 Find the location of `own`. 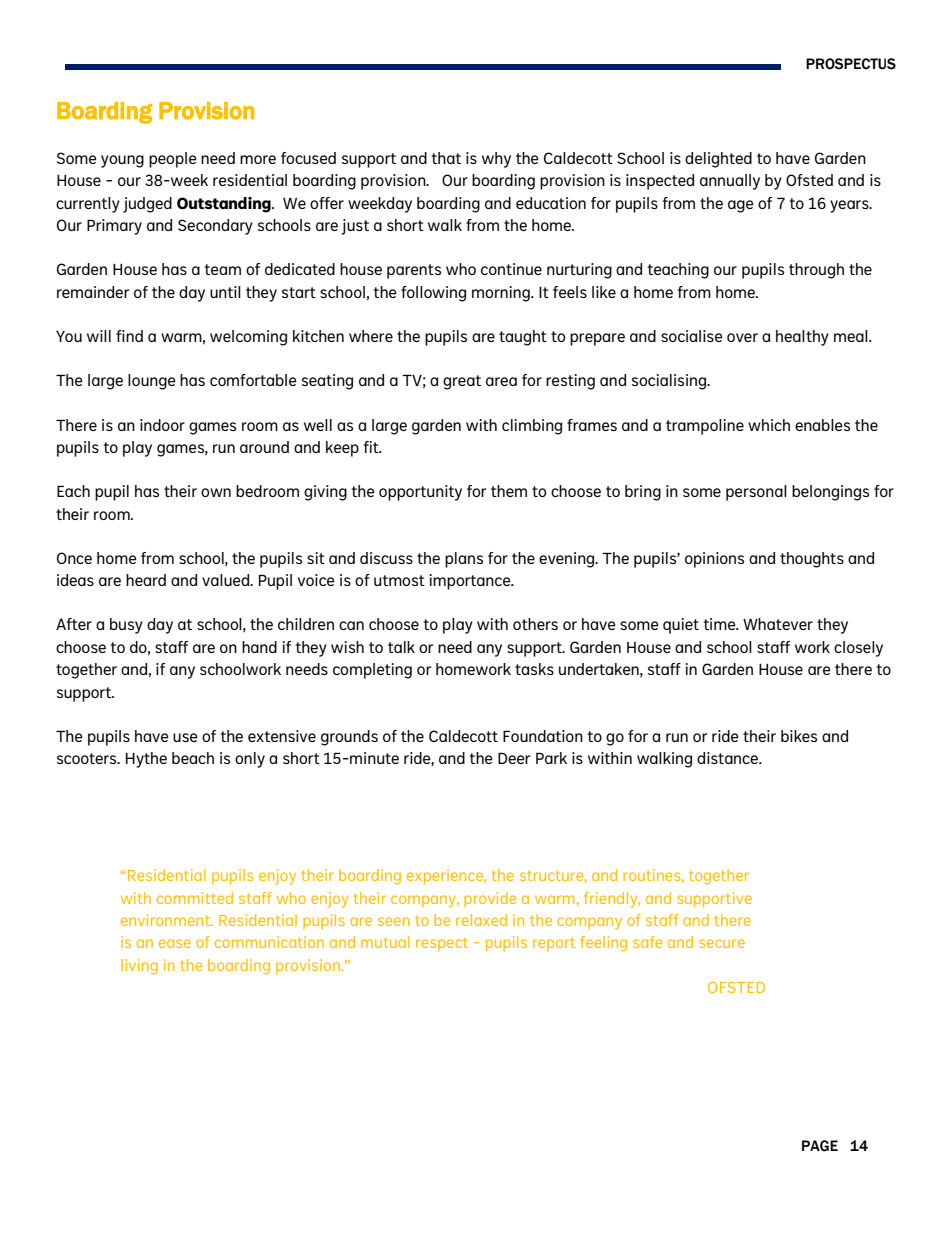

own is located at coordinates (216, 492).
